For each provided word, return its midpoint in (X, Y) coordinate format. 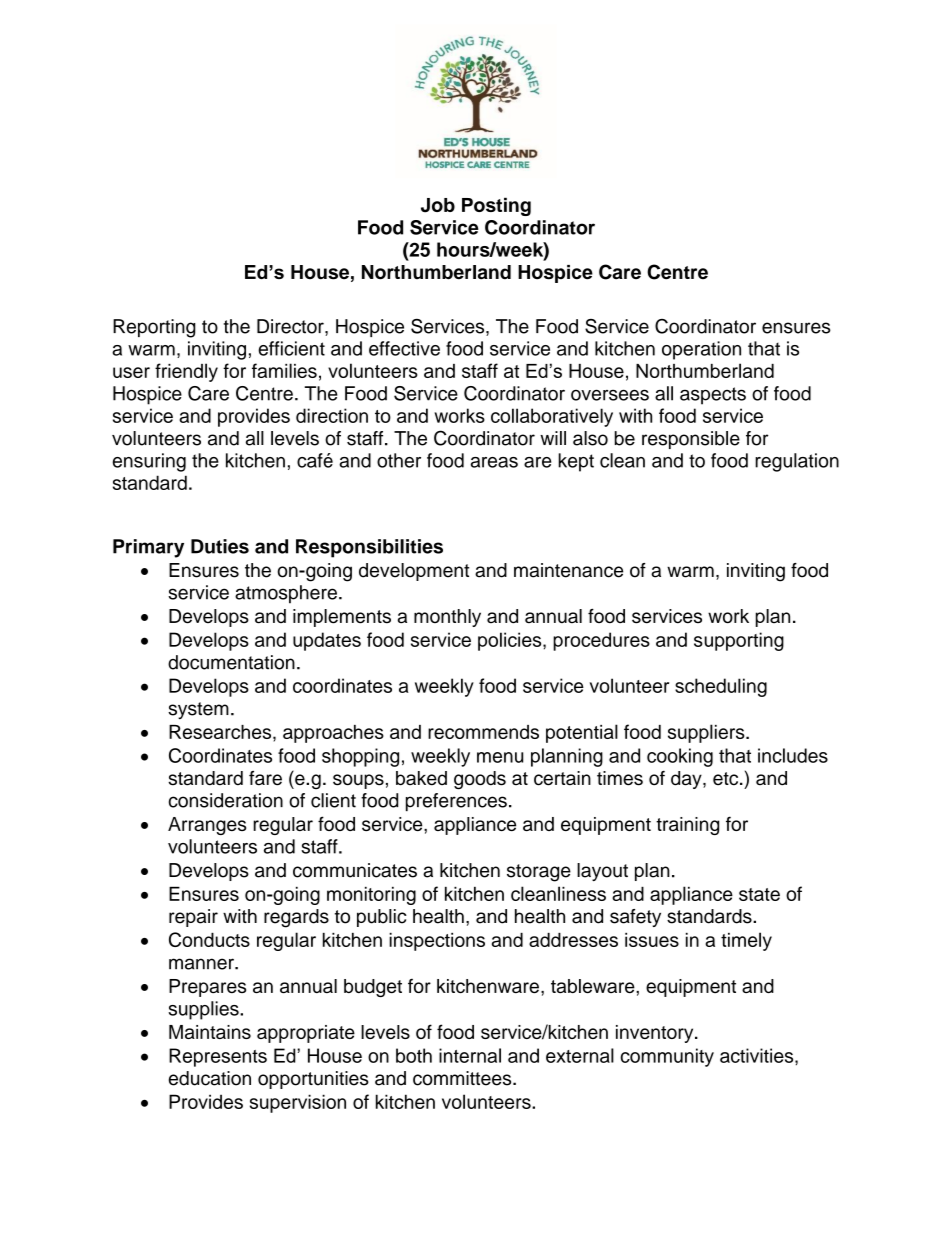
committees (463, 1078)
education (210, 1078)
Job (438, 205)
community (667, 1057)
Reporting (154, 328)
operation (701, 350)
